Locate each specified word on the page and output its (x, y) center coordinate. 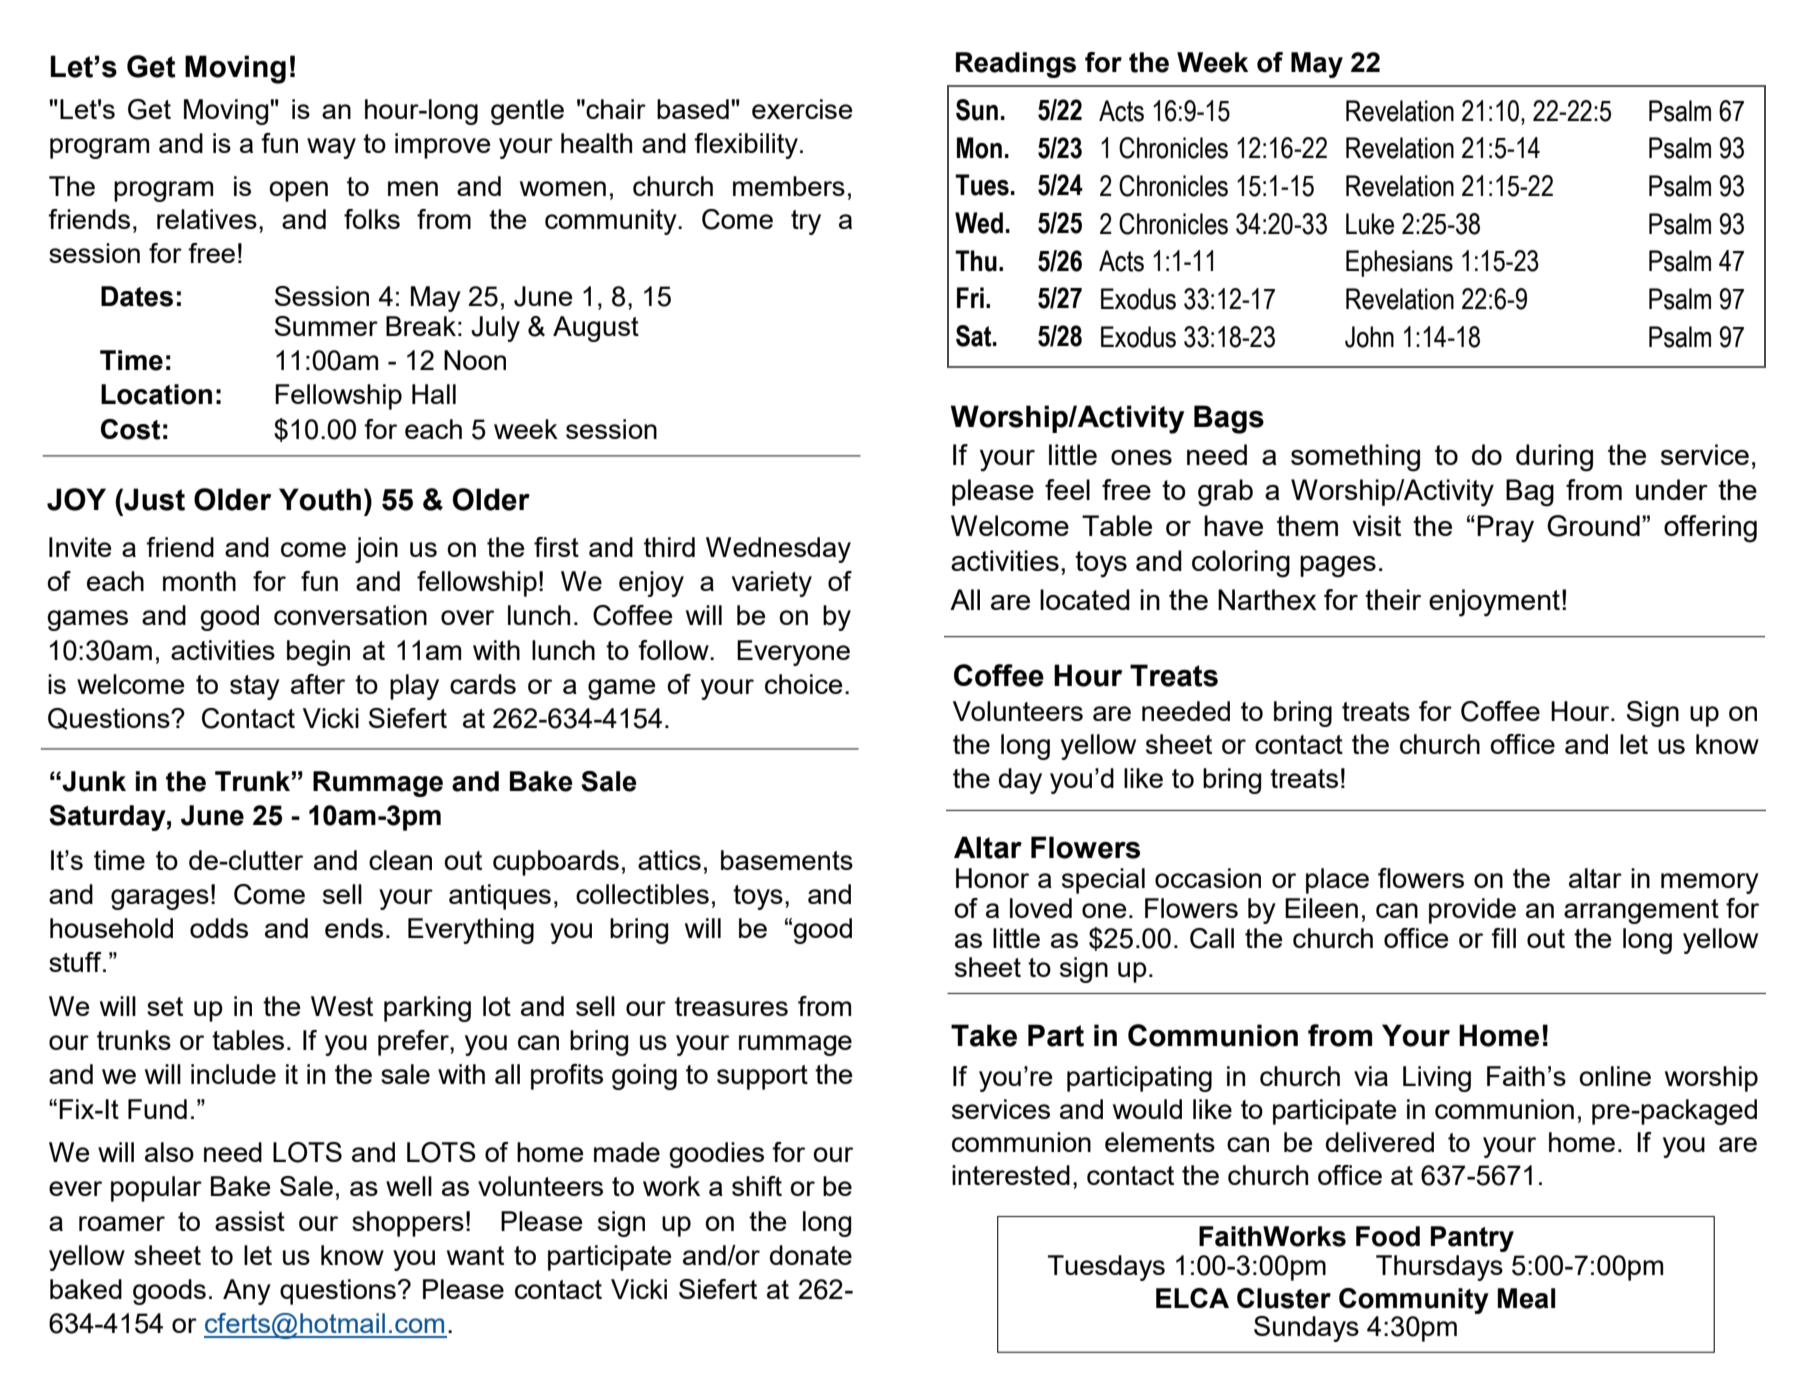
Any (247, 1292)
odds (219, 928)
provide (1472, 911)
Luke (1370, 224)
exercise (802, 109)
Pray (1505, 529)
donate (811, 1255)
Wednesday (778, 550)
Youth (320, 499)
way (331, 148)
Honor (992, 878)
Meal (1526, 1298)
